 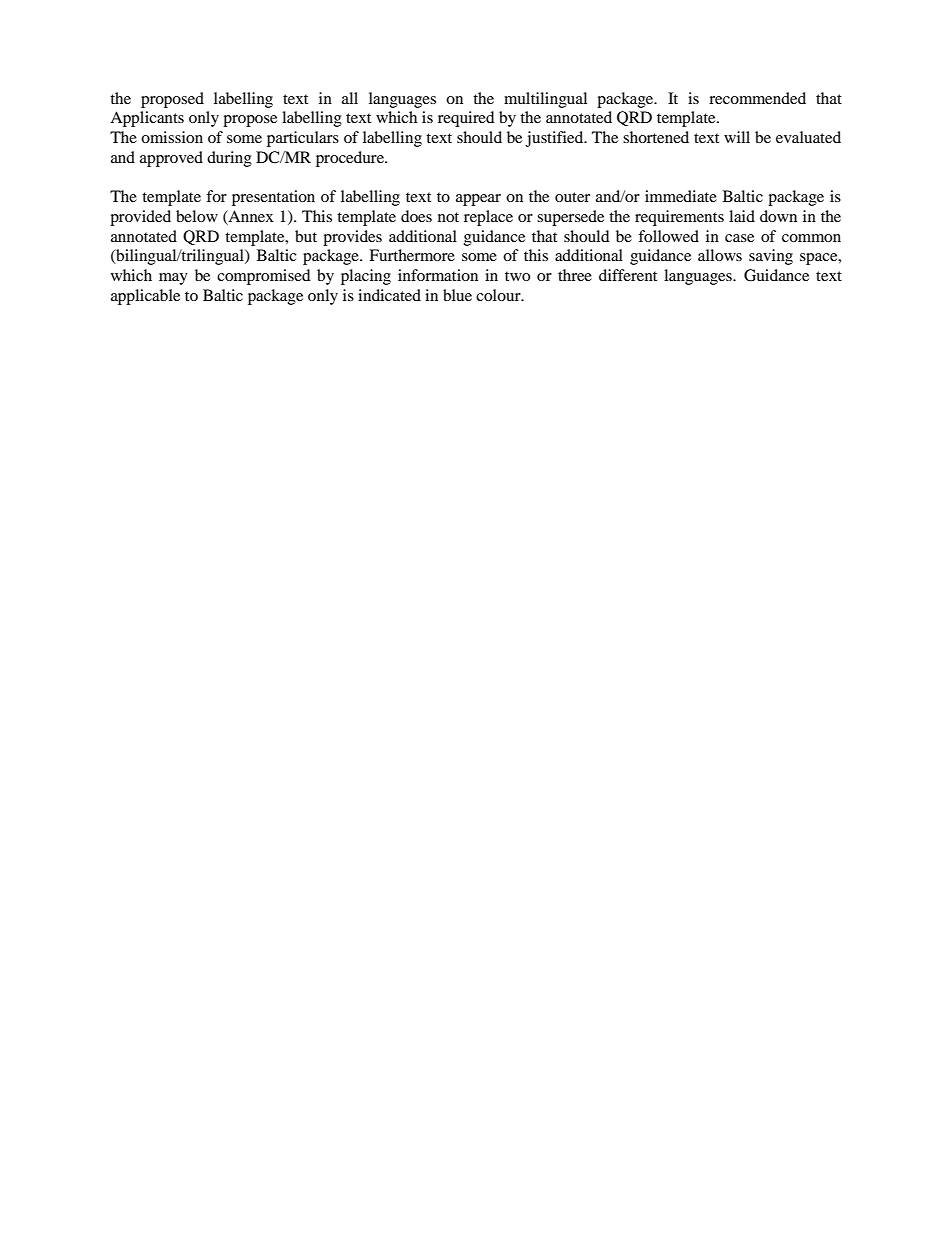 What do you see at coordinates (739, 238) in the screenshot?
I see `case` at bounding box center [739, 238].
